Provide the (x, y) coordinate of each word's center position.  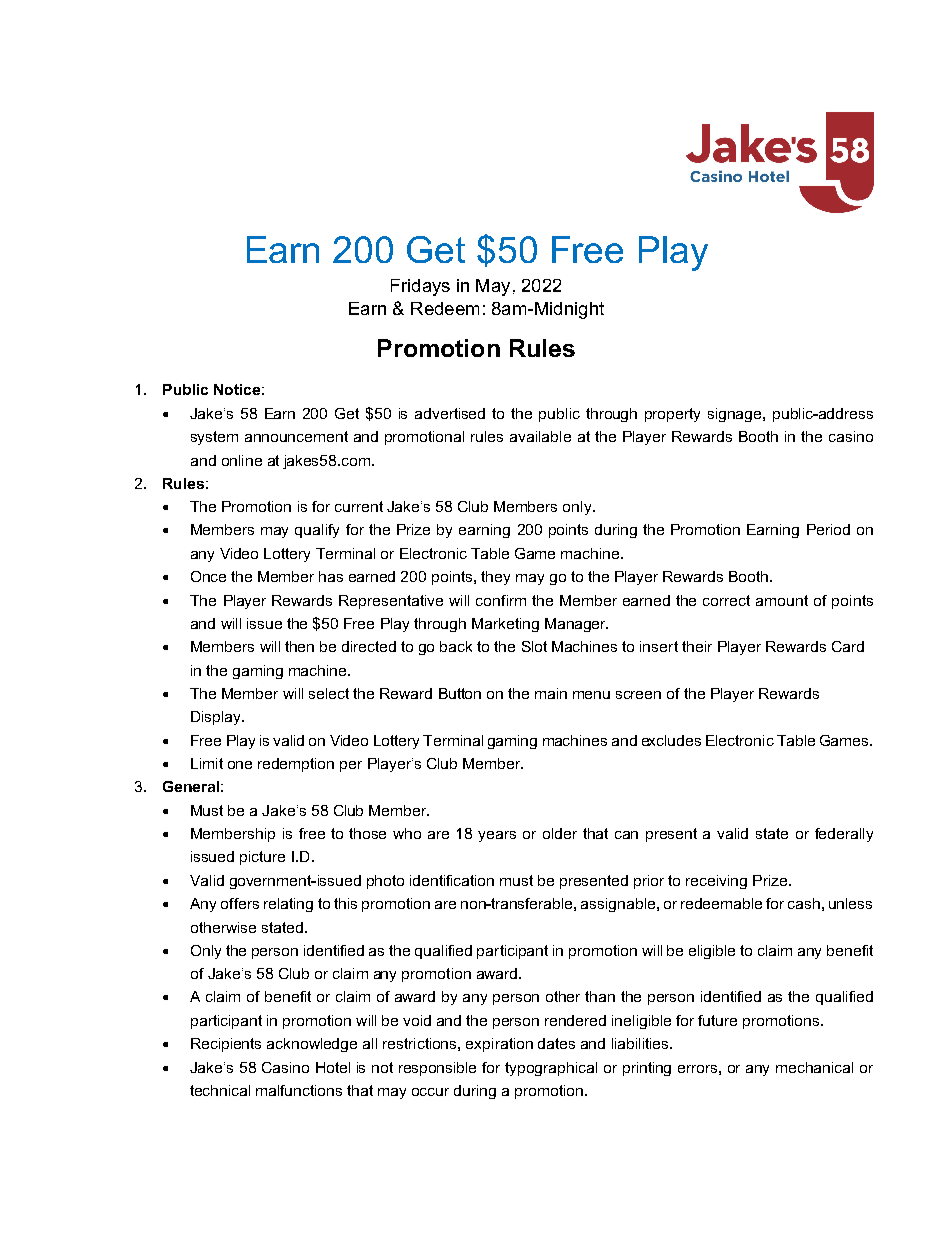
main (551, 693)
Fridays (420, 287)
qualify (317, 531)
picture (262, 858)
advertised (450, 413)
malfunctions (299, 1090)
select (329, 693)
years (497, 836)
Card (848, 646)
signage (736, 415)
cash (804, 903)
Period (828, 529)
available (540, 436)
